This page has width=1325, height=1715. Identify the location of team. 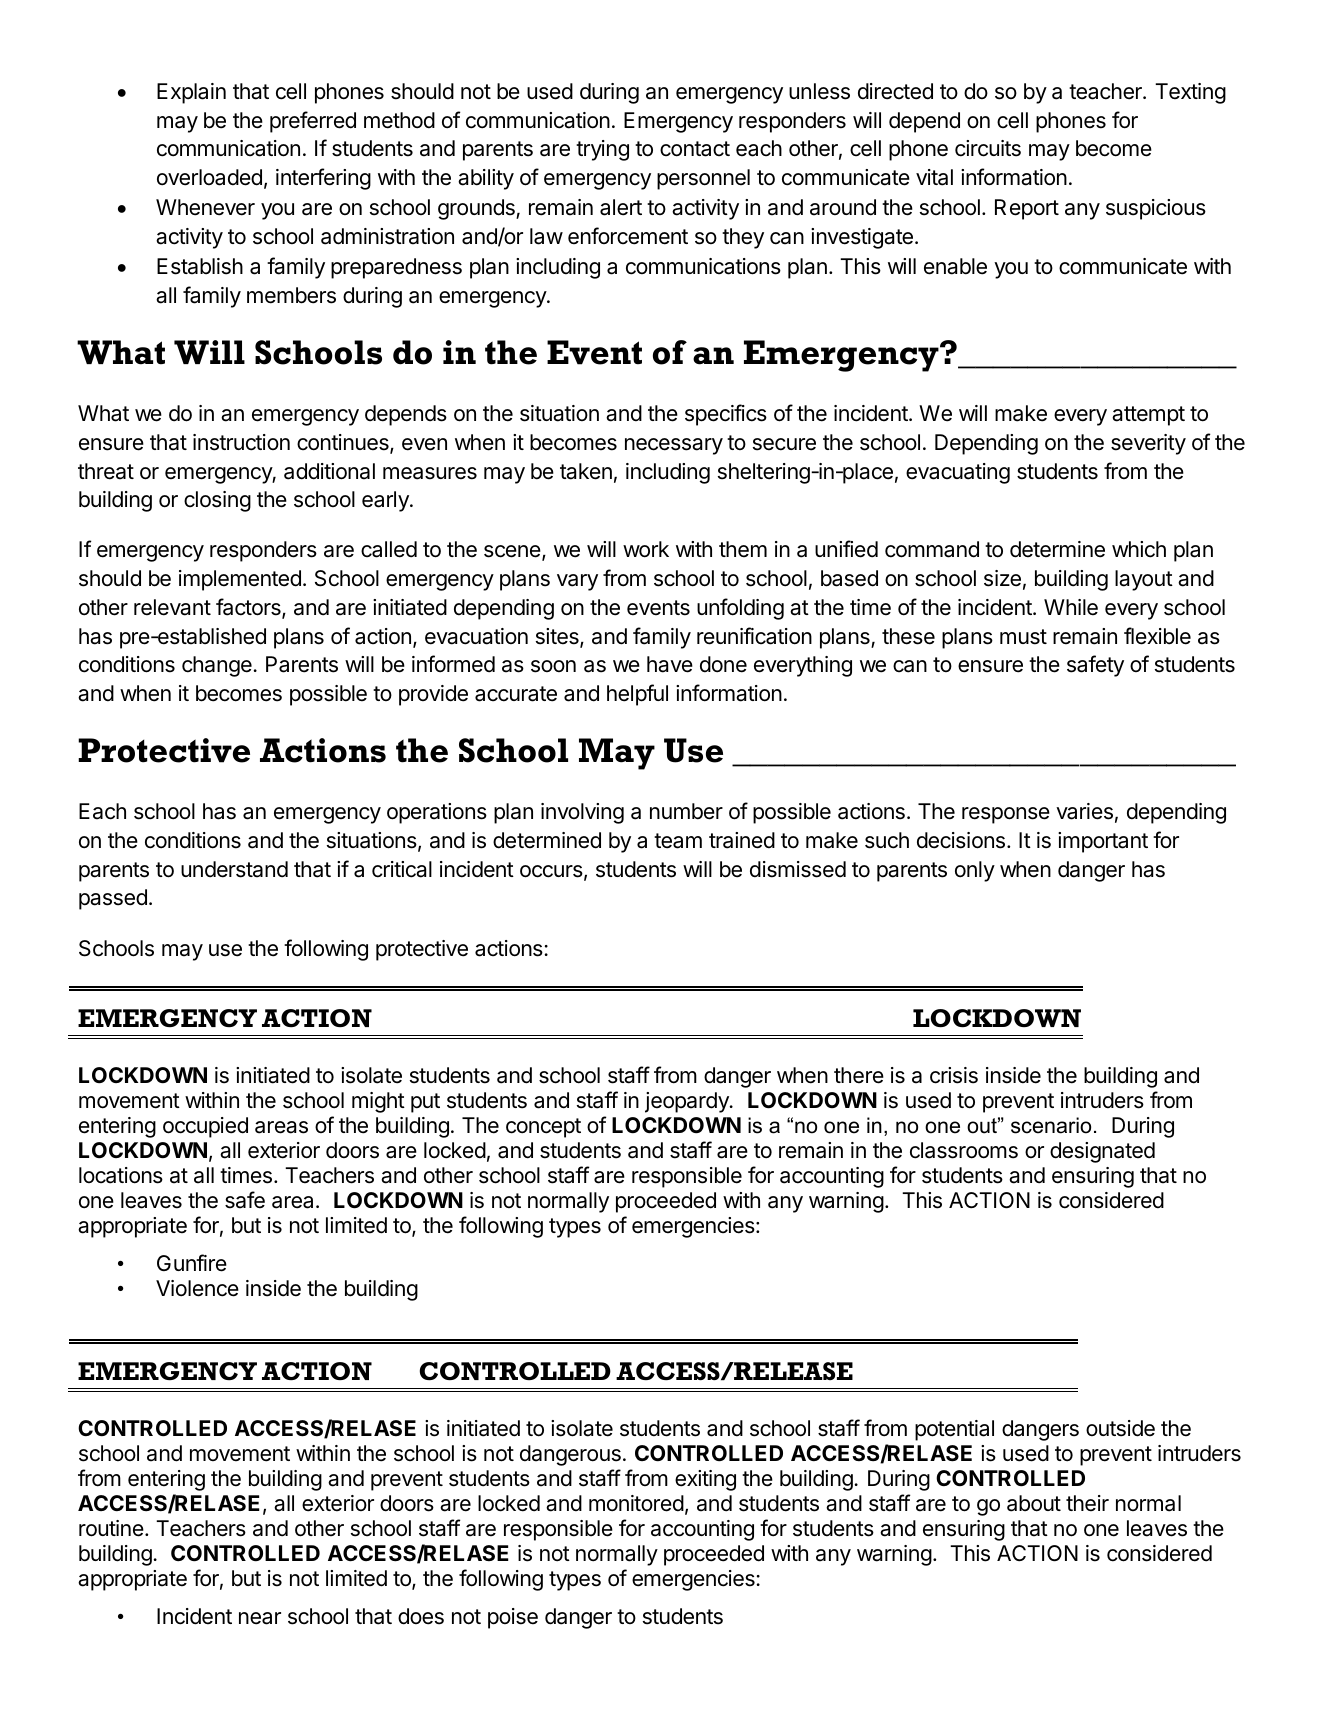
(678, 841).
